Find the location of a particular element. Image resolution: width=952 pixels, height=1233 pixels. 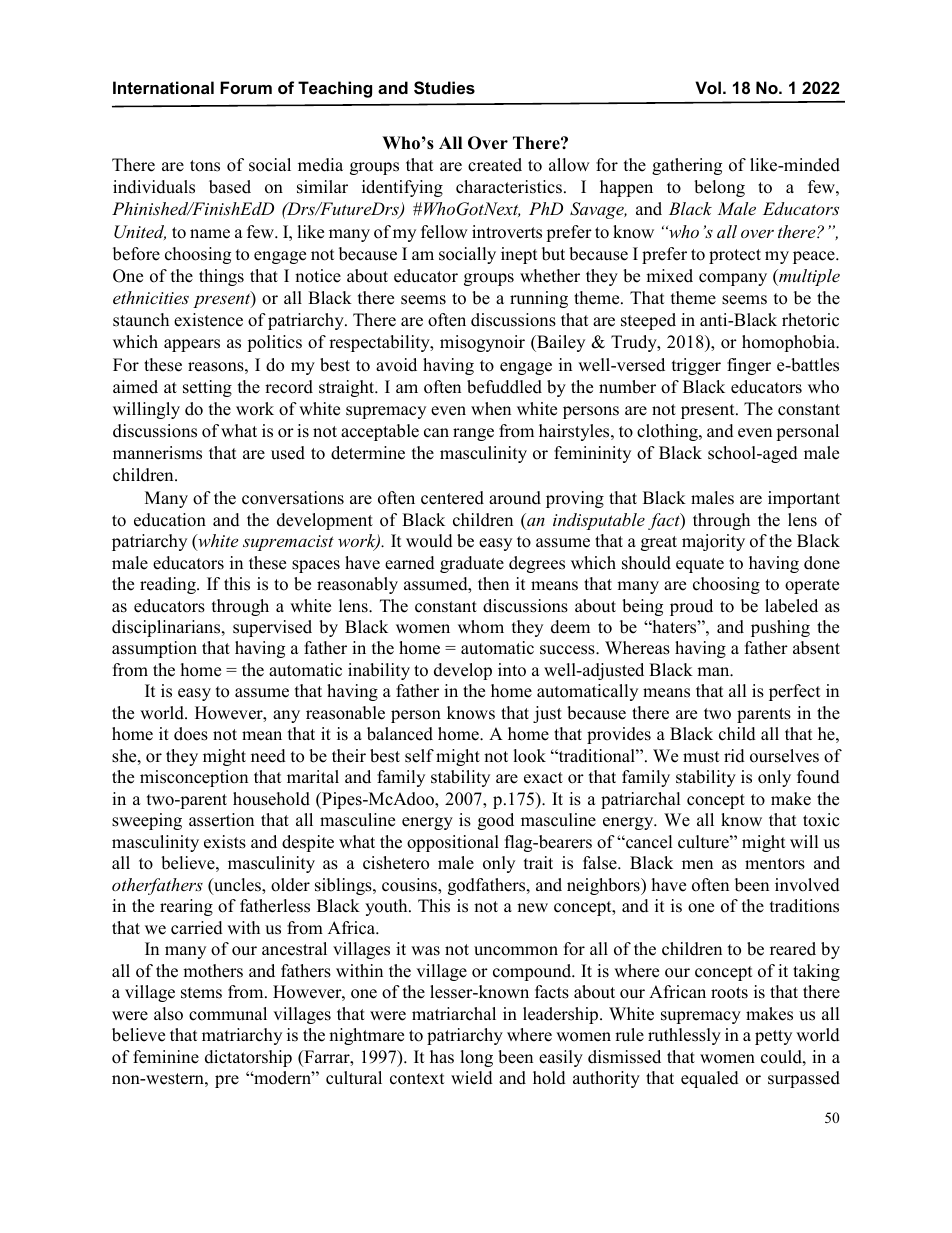

Forum is located at coordinates (246, 87).
